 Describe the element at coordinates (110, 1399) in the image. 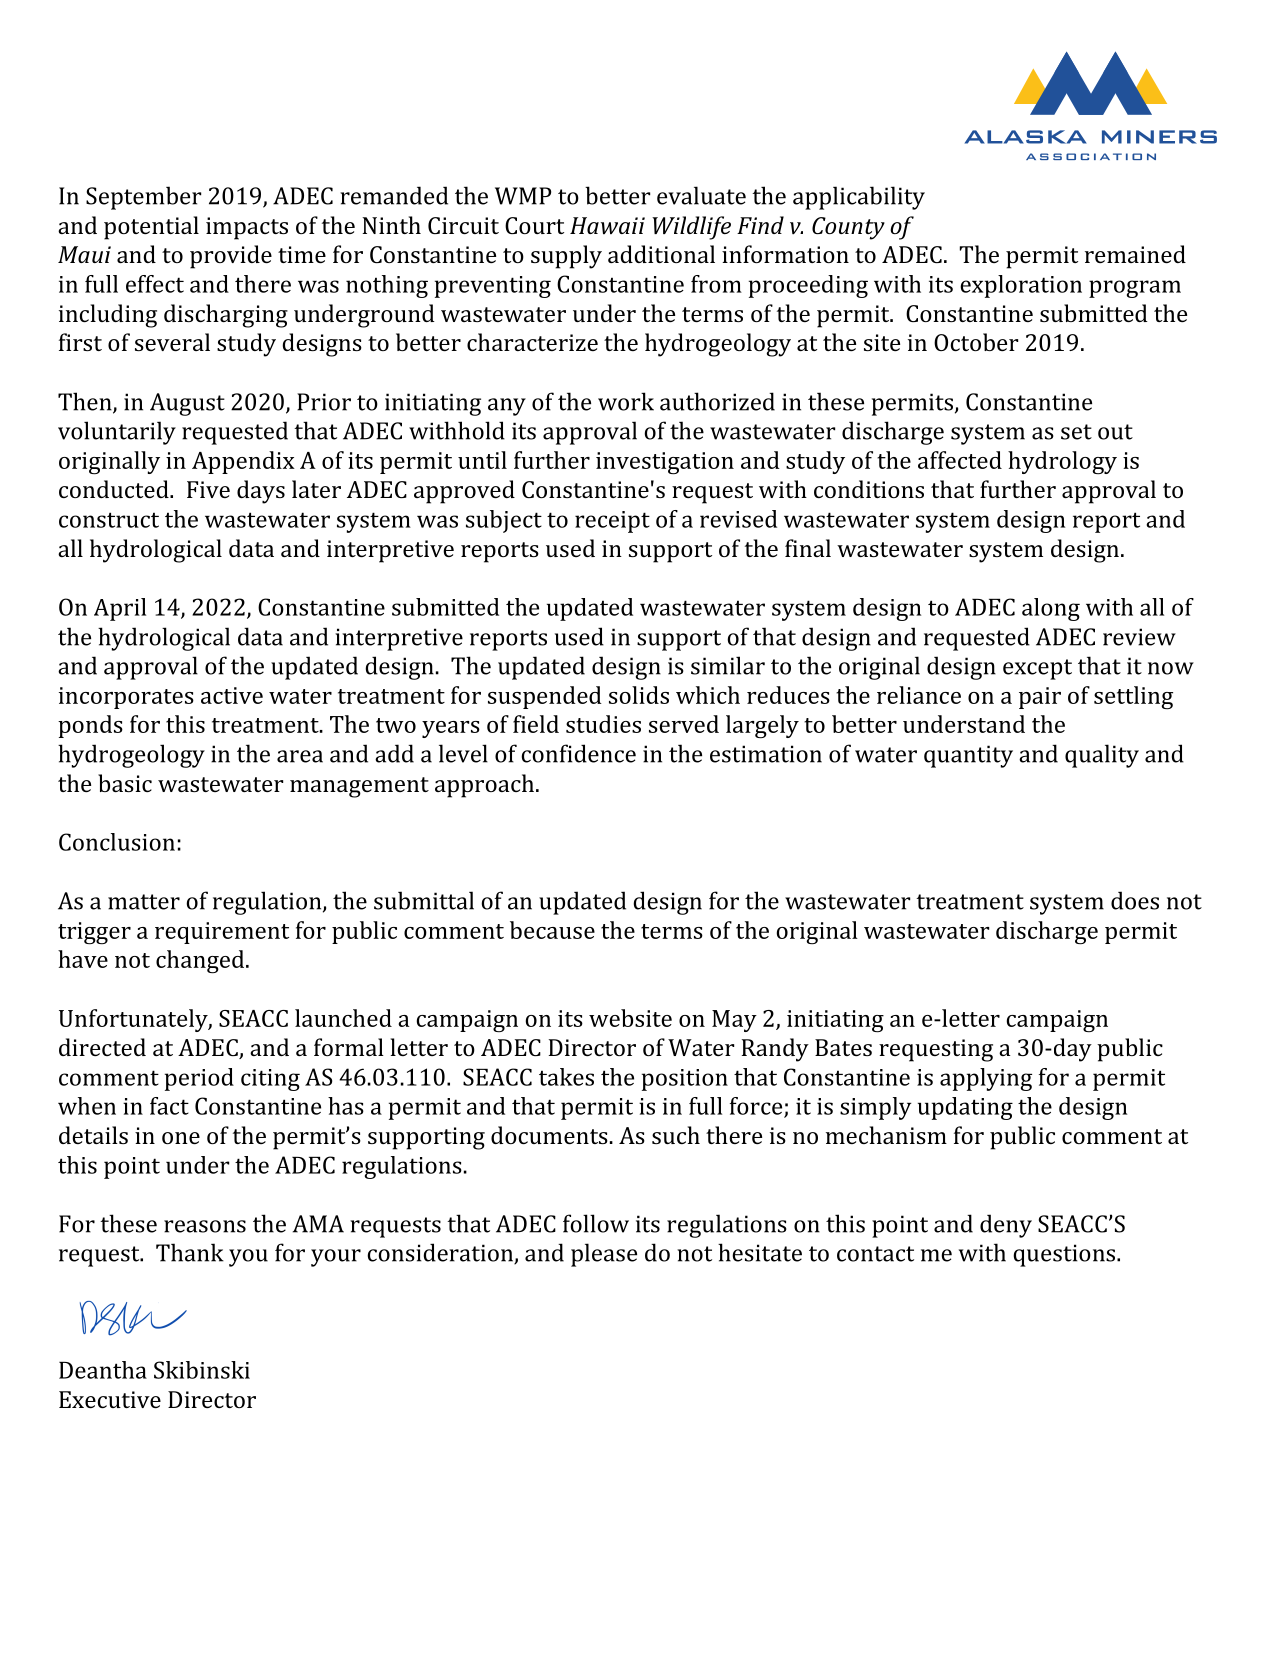

I see `Executive` at that location.
